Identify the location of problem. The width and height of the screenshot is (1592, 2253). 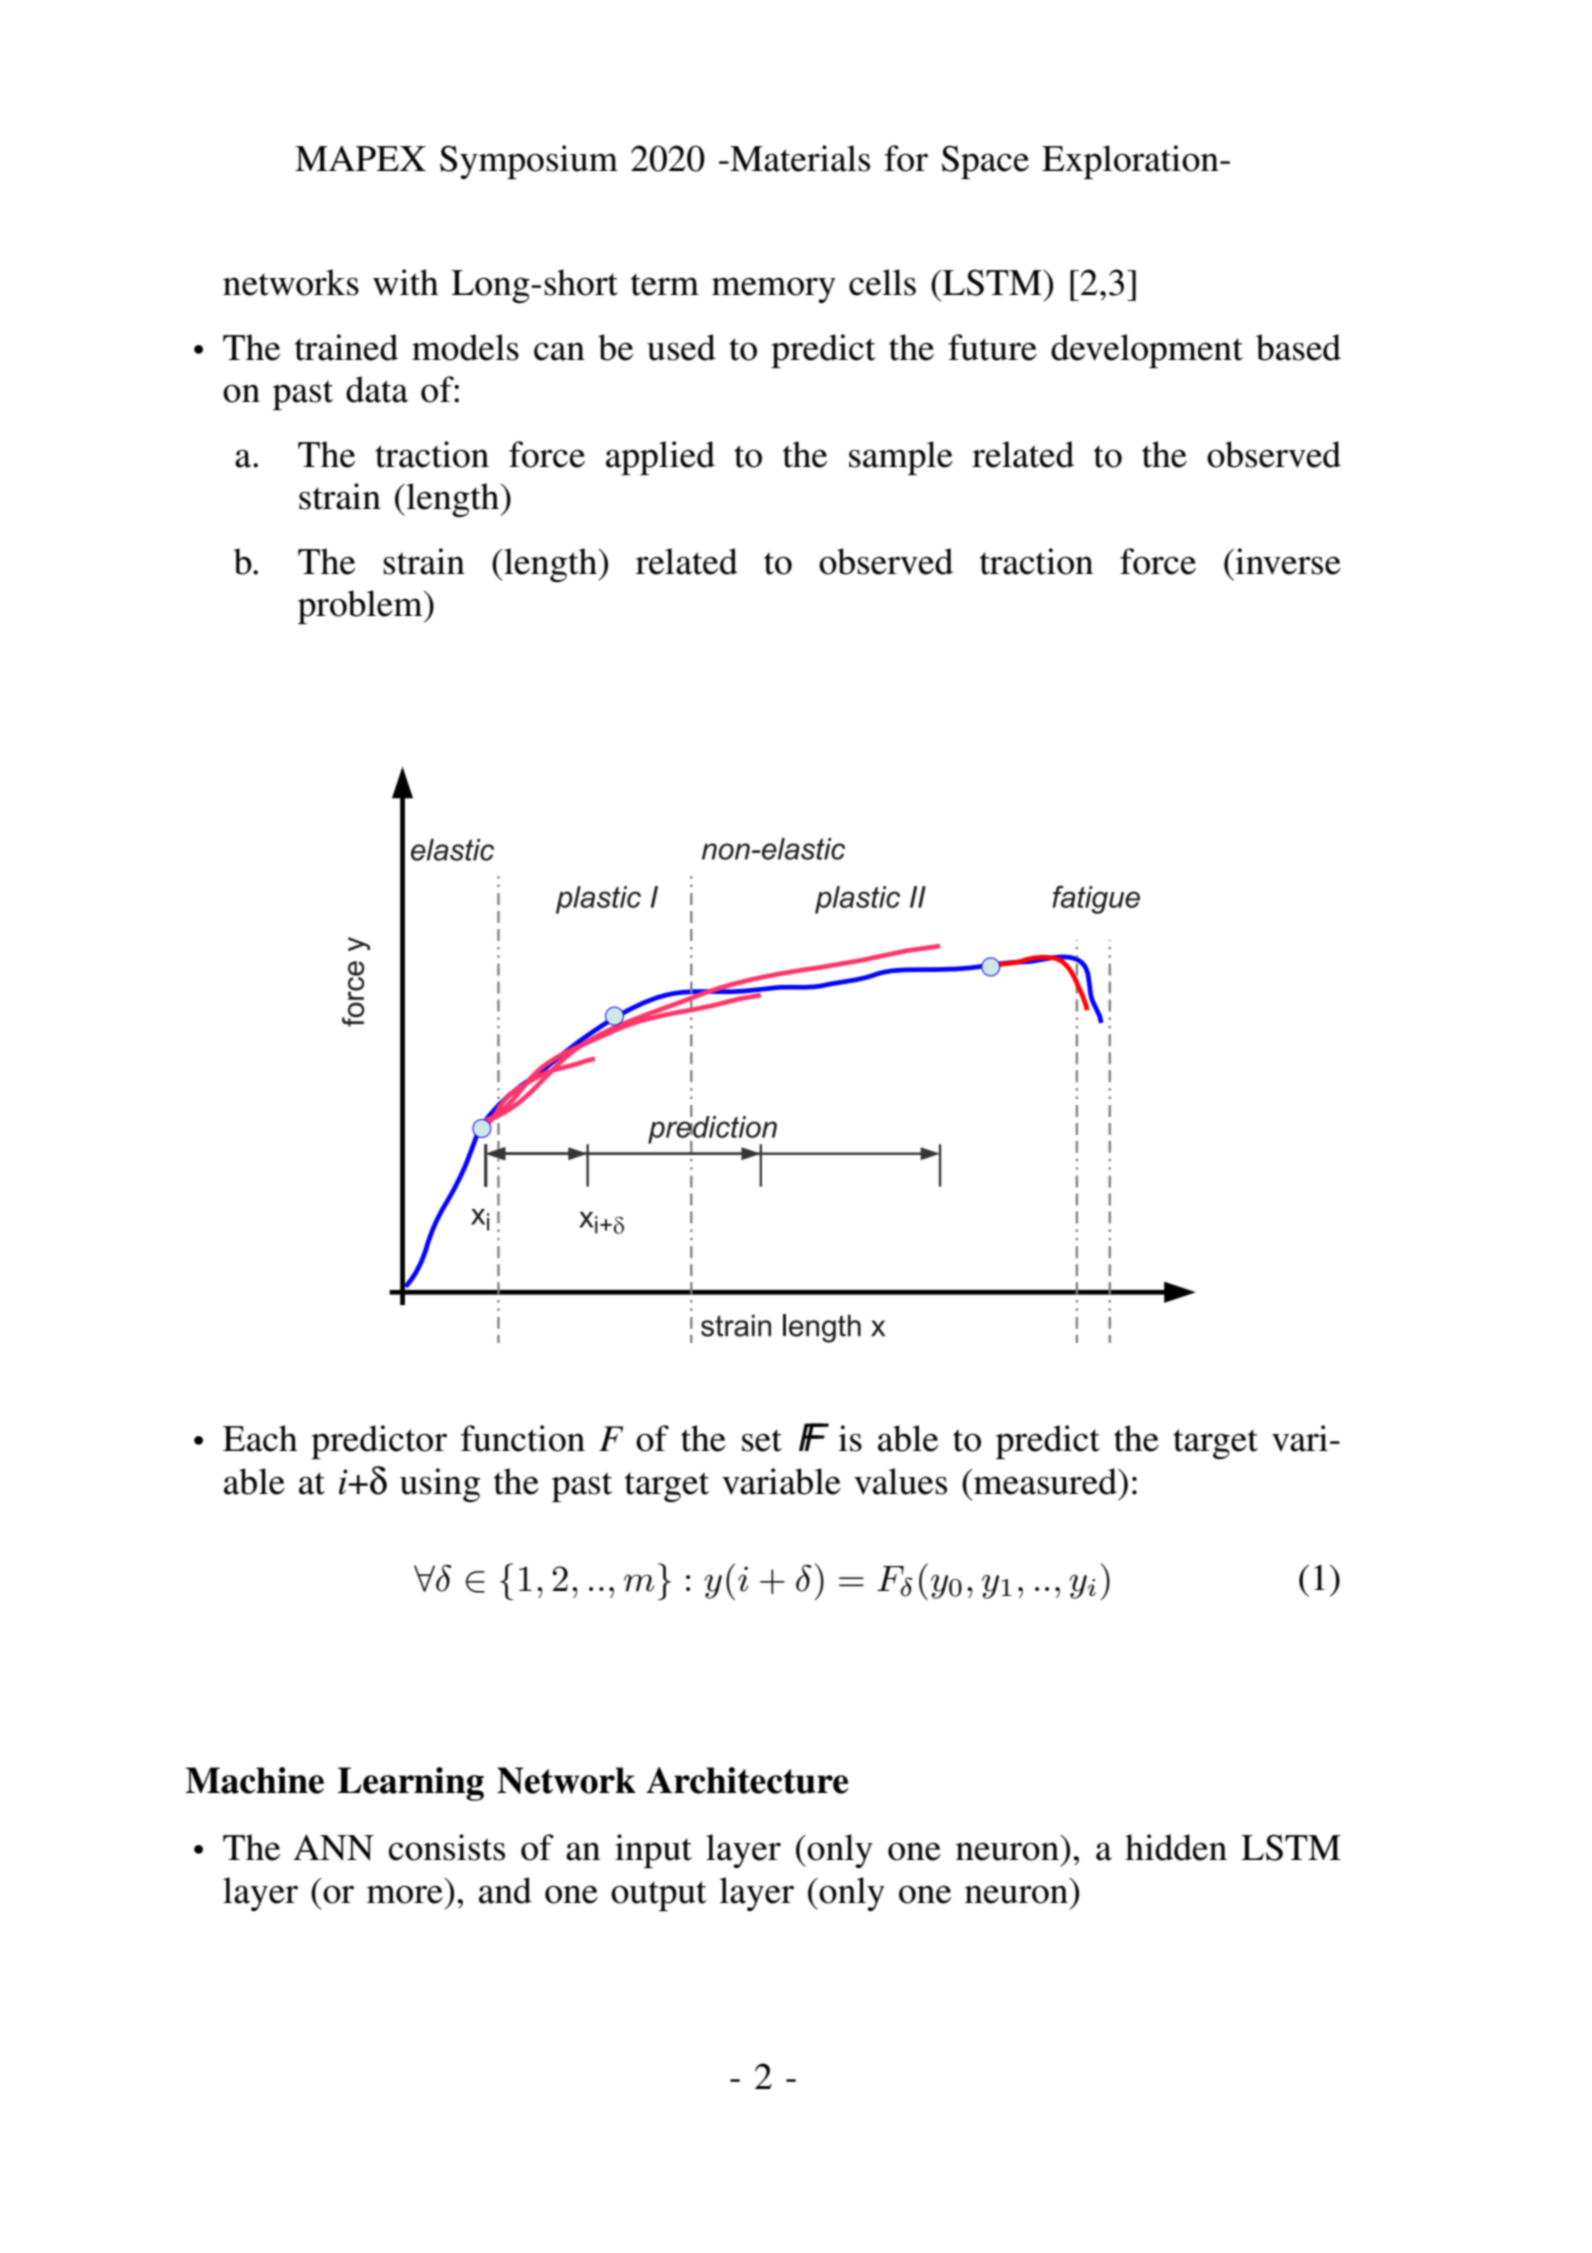
(361, 607).
